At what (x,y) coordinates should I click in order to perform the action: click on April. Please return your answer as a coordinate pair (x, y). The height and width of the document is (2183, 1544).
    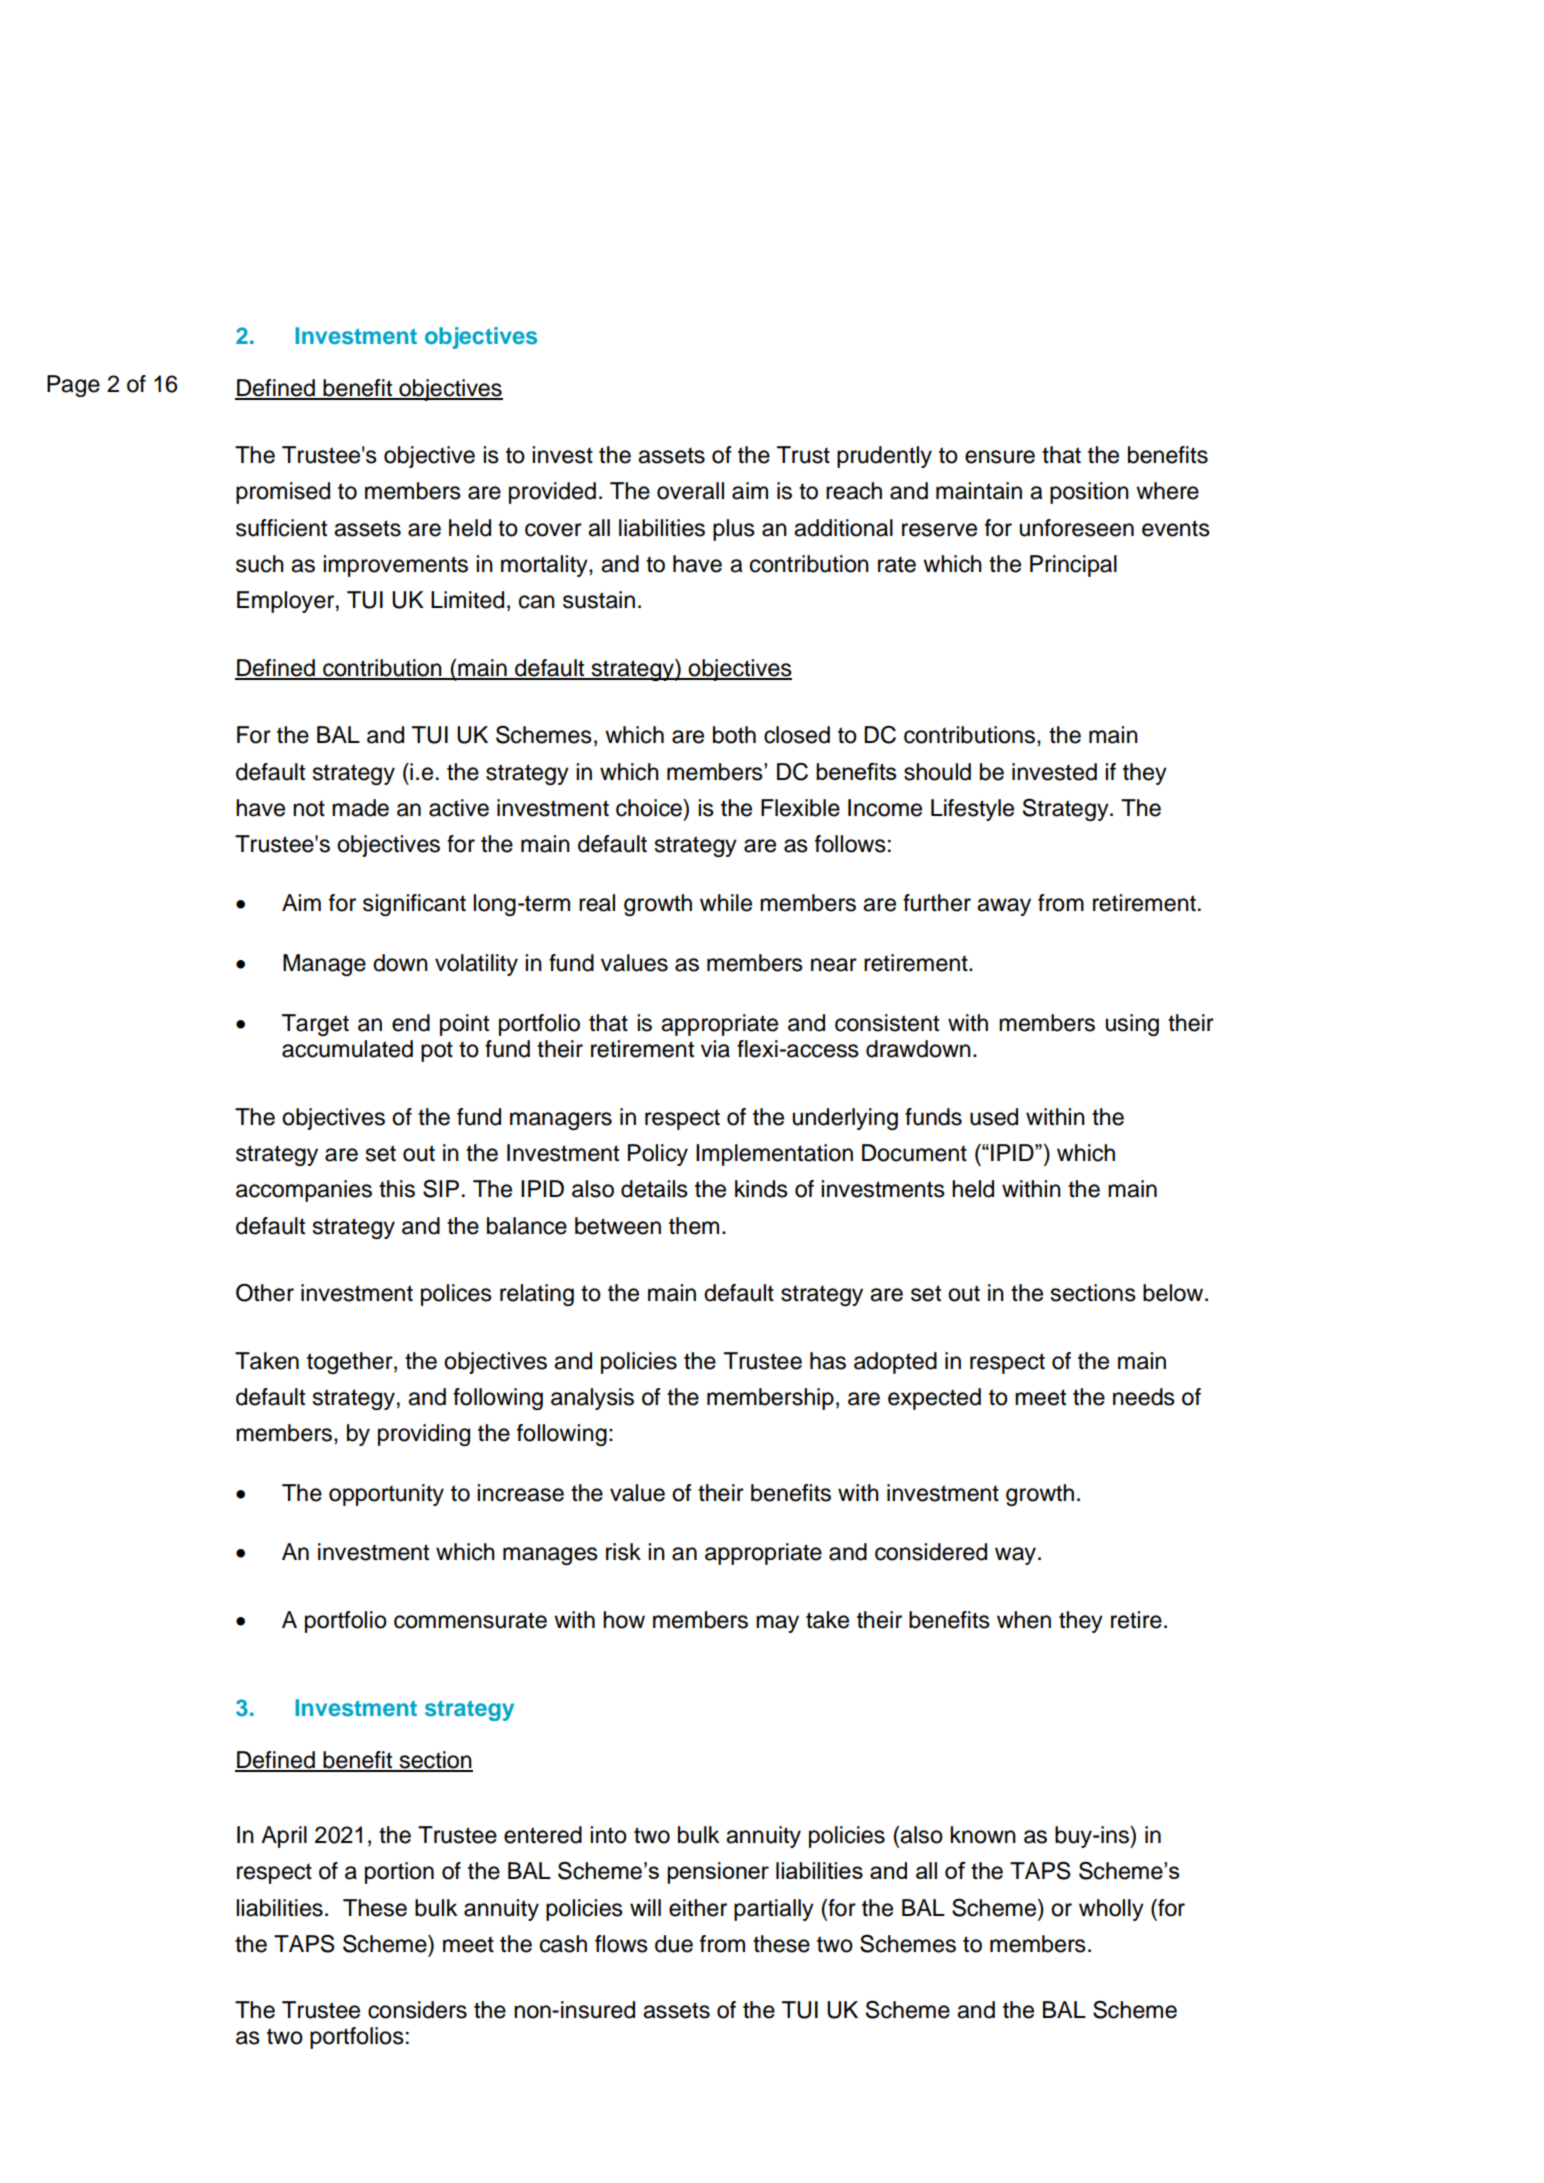
    Looking at the image, I should click on (284, 1837).
